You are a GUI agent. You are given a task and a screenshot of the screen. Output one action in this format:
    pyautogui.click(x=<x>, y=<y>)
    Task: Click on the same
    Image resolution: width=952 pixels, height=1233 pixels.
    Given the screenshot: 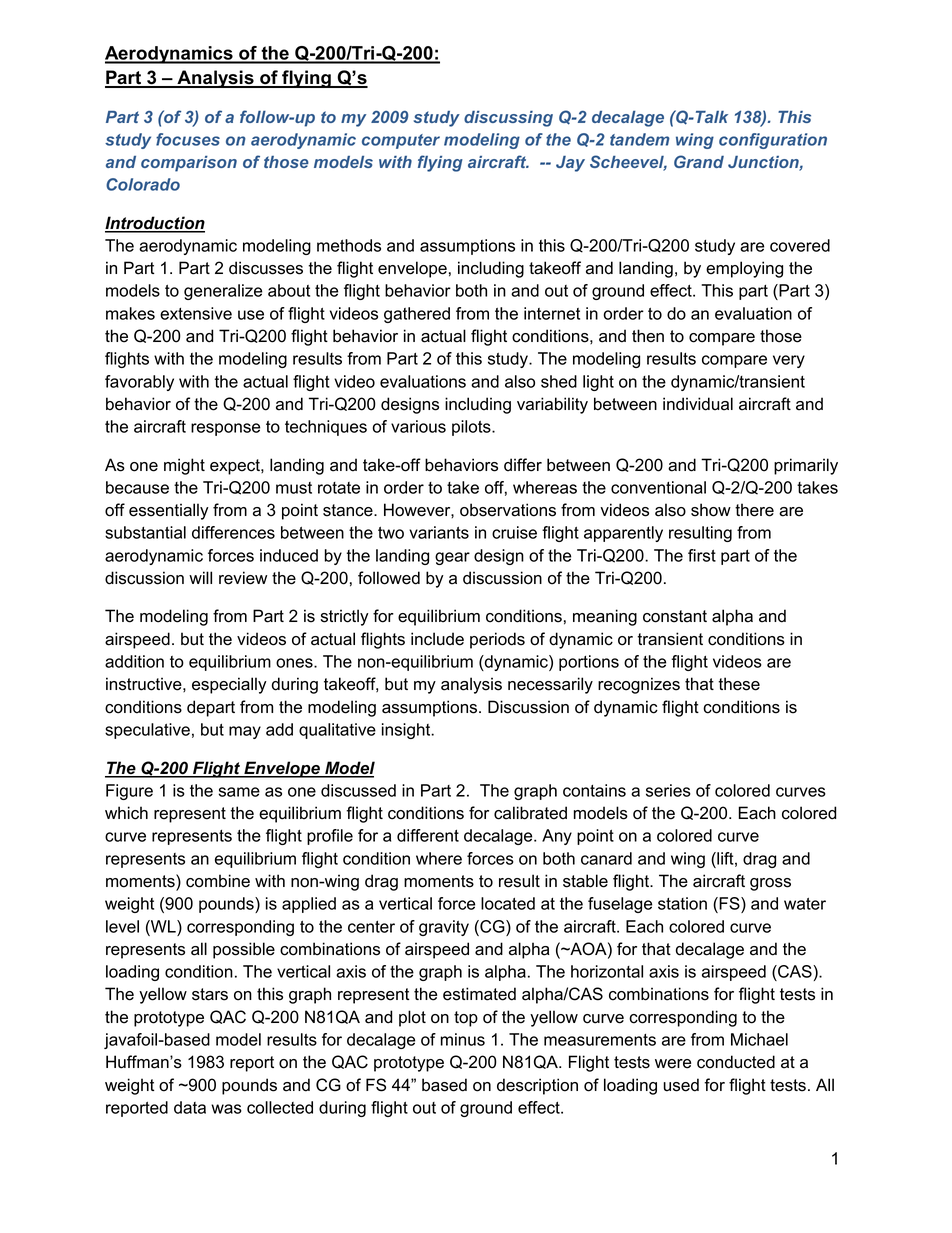 What is the action you would take?
    pyautogui.click(x=239, y=792)
